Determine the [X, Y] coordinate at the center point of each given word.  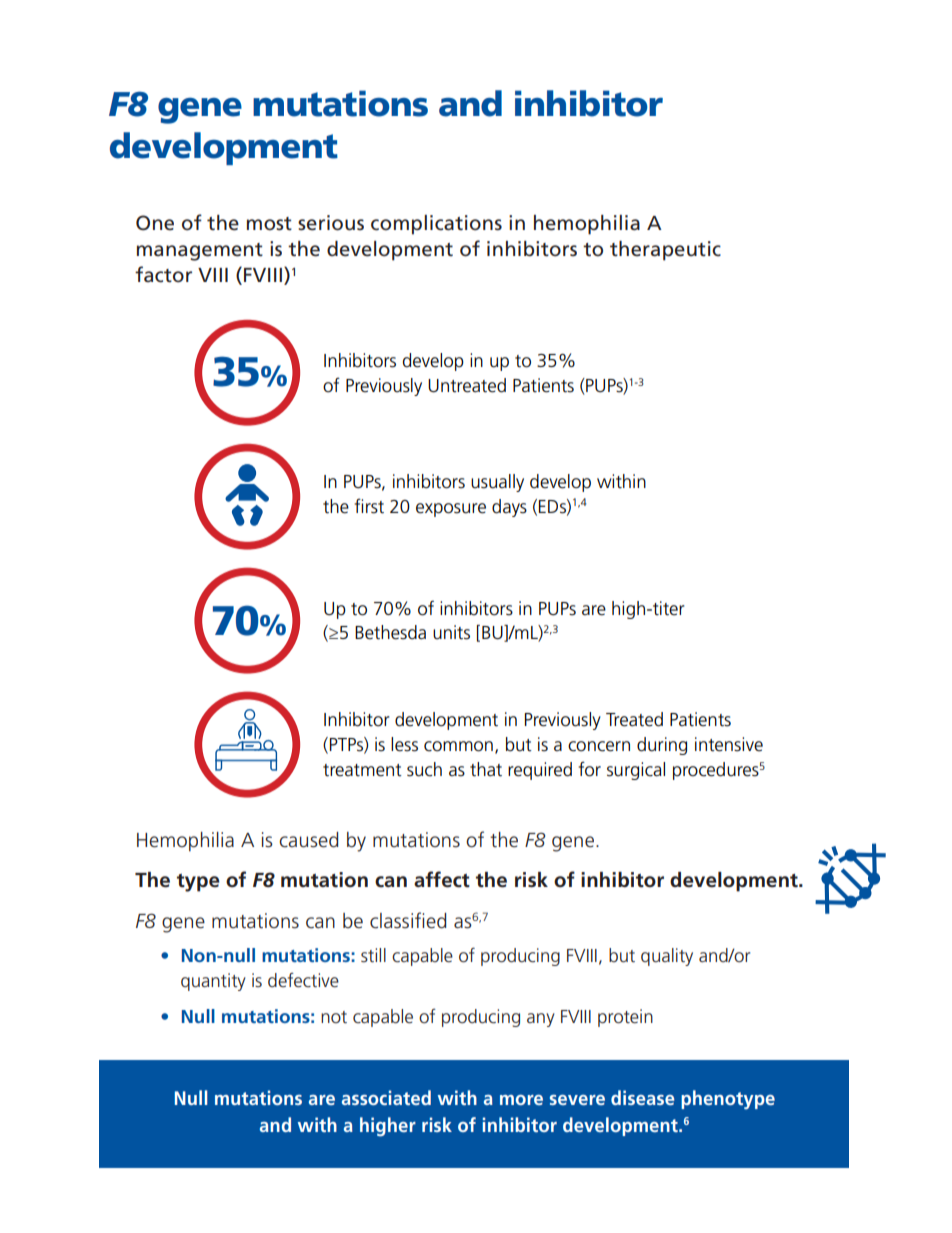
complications [436, 225]
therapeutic [665, 251]
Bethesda [390, 632]
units [451, 632]
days [509, 508]
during [662, 746]
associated [386, 1097]
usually [497, 483]
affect [442, 879]
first [369, 506]
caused [308, 840]
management [200, 252]
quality [667, 957]
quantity [213, 982]
